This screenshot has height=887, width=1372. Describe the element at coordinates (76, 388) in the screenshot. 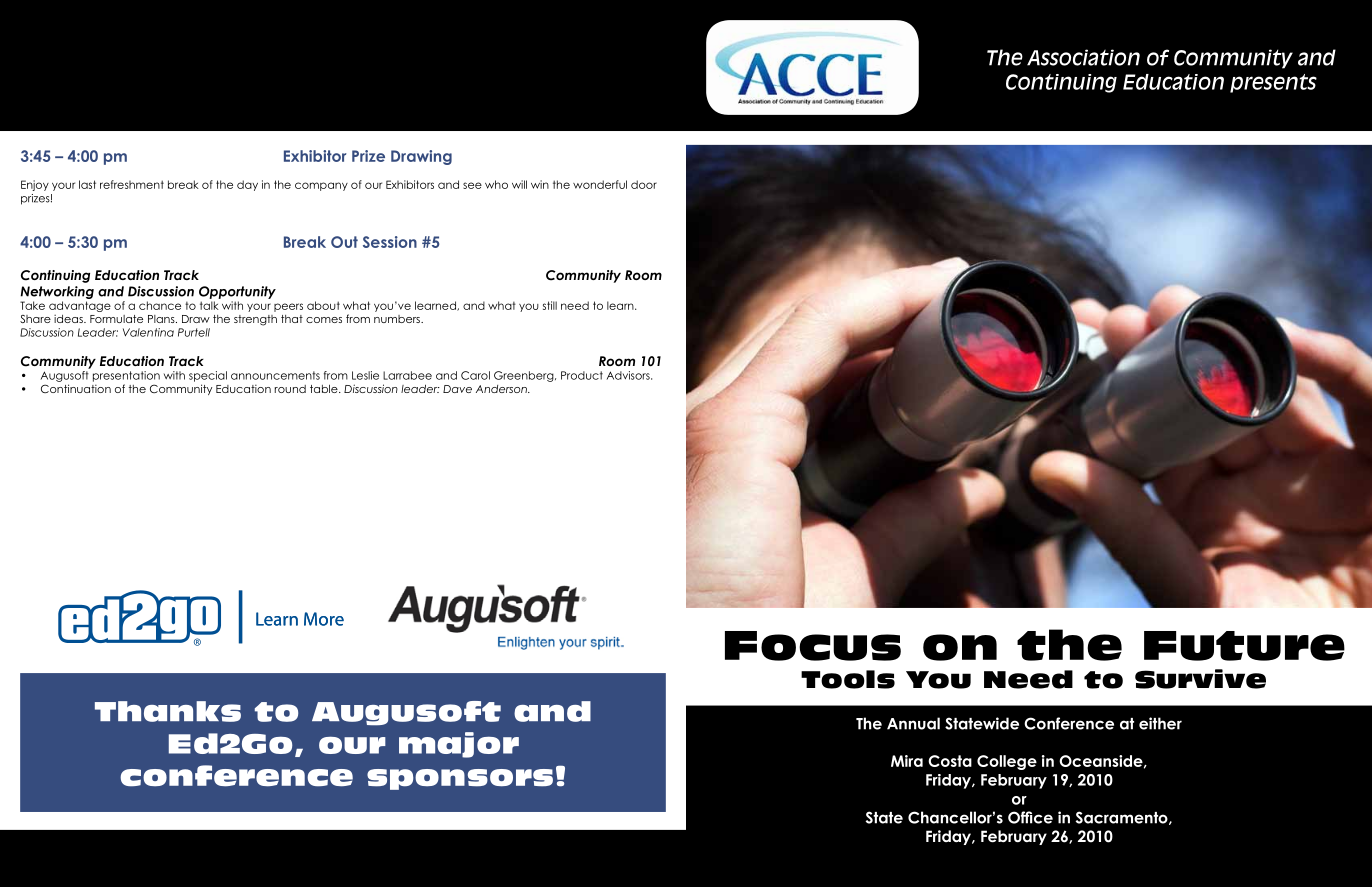

I see `Continuation` at that location.
